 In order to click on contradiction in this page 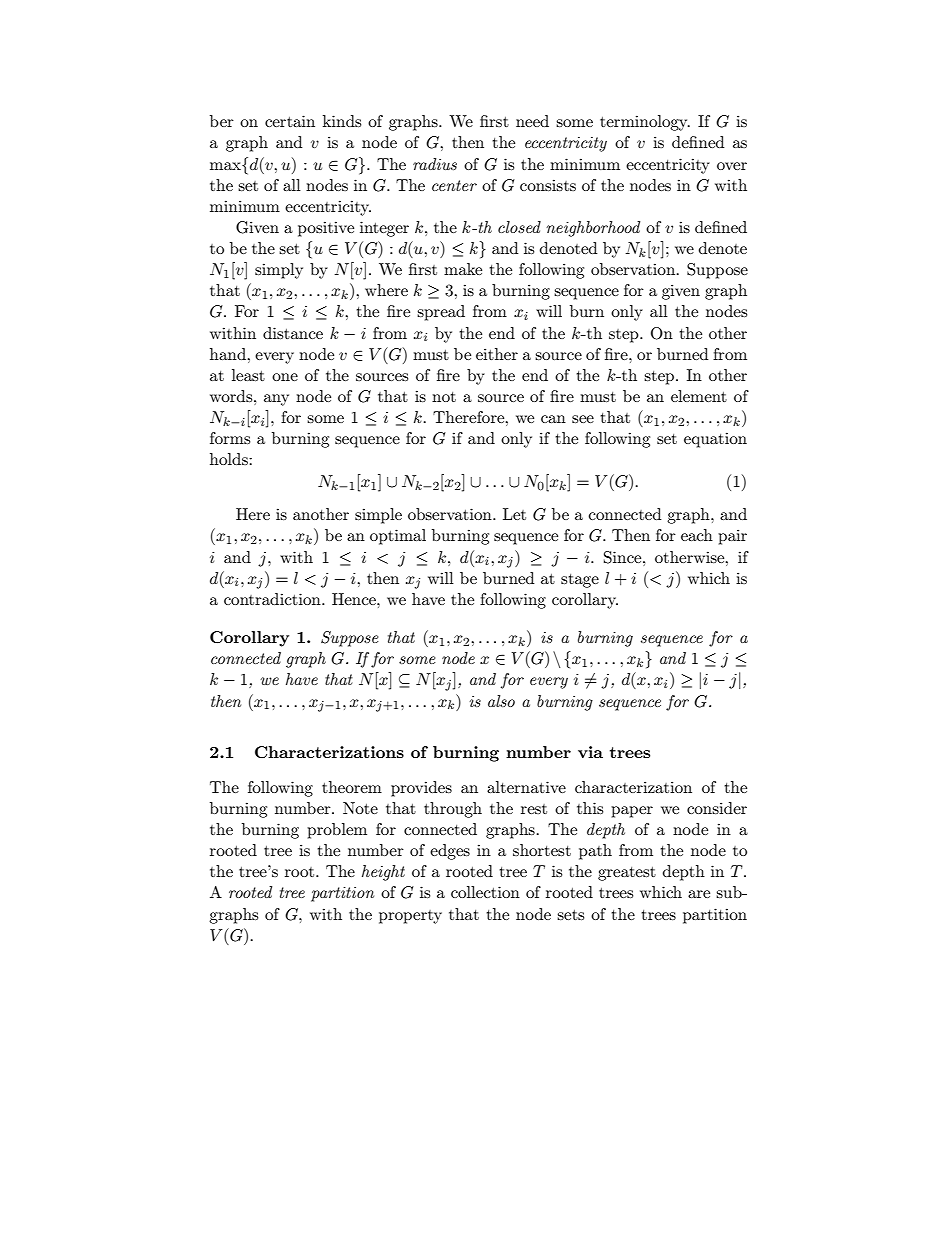, I will do `click(273, 599)`.
